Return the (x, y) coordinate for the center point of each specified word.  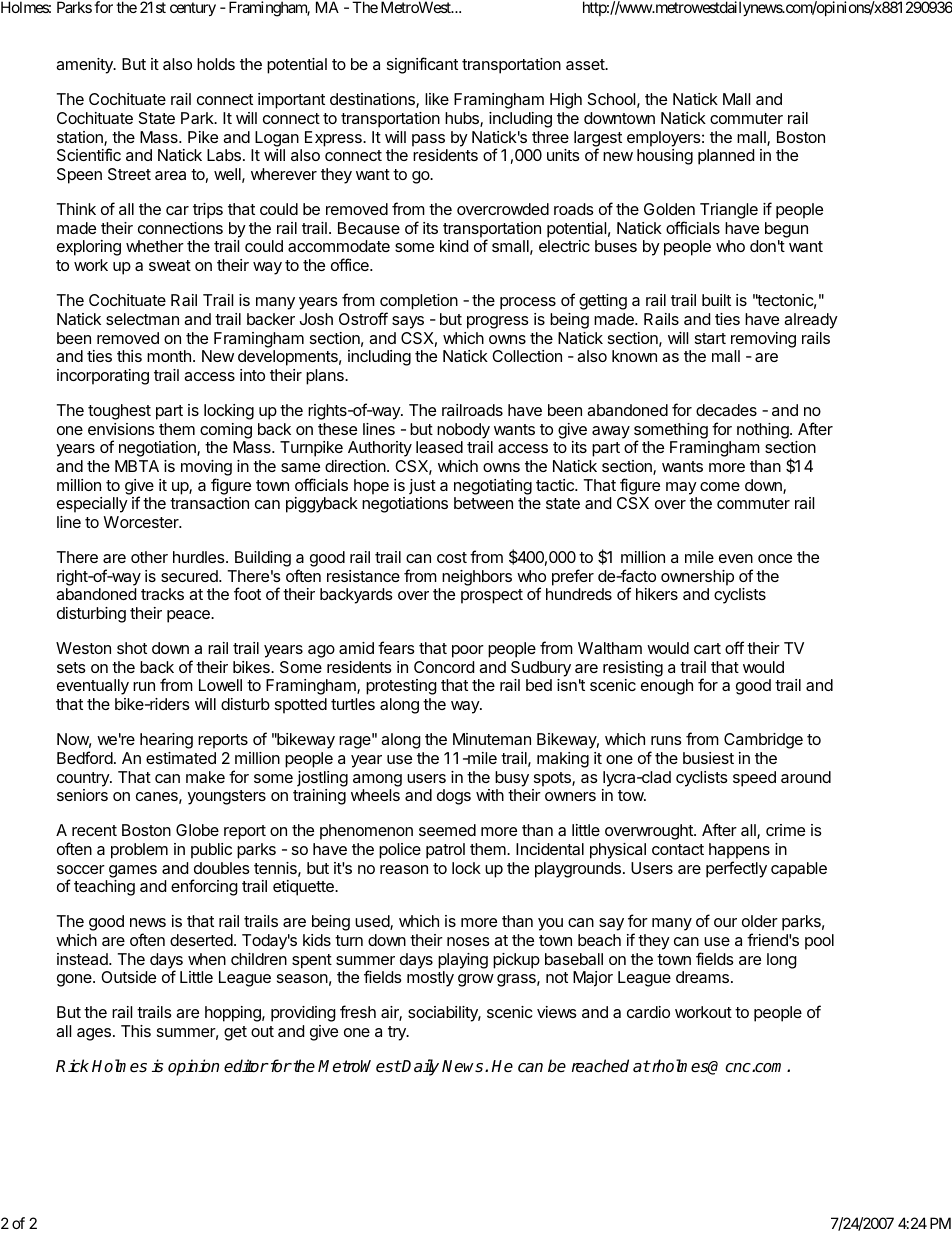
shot (132, 648)
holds (216, 64)
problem (139, 851)
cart (707, 648)
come (720, 486)
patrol (445, 851)
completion (419, 303)
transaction (209, 503)
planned (726, 157)
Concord (444, 667)
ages (94, 1034)
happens (739, 851)
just (422, 487)
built (716, 300)
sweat (170, 265)
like (437, 99)
